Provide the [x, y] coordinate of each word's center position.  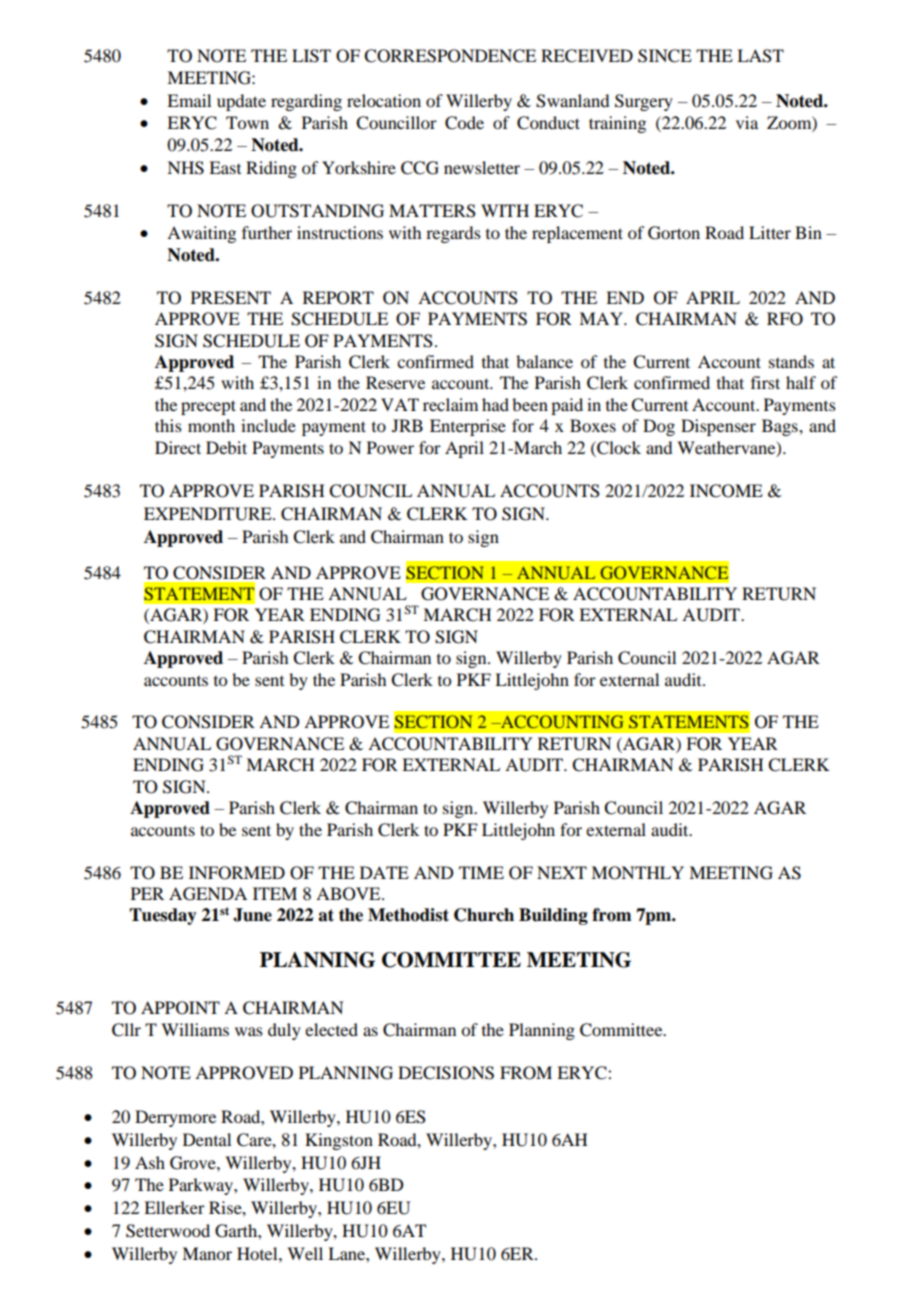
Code [464, 123]
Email [189, 100]
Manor [207, 1253]
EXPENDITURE [209, 514]
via [747, 122]
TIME [481, 872]
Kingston [339, 1141]
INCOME [726, 491]
